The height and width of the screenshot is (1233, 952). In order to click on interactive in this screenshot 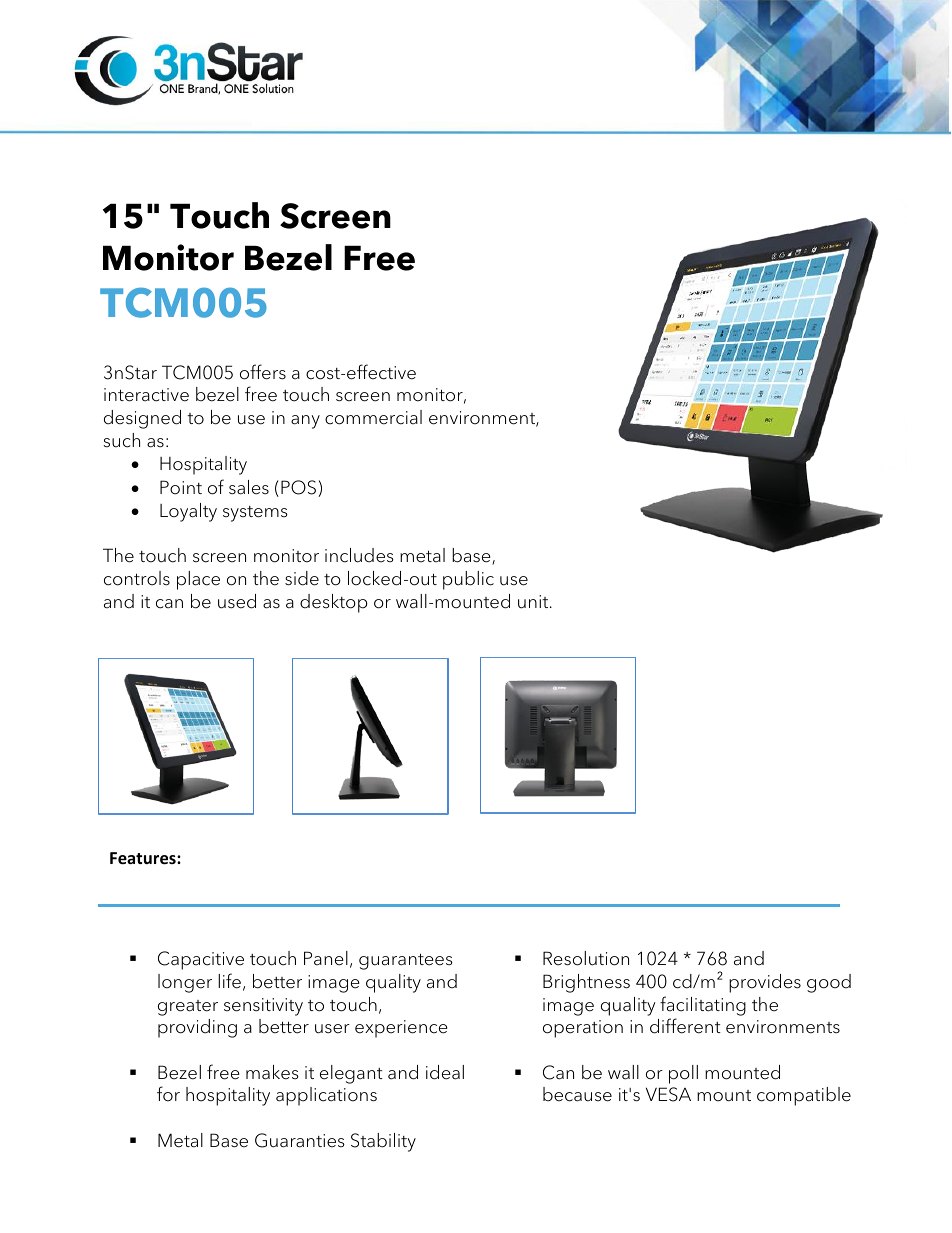, I will do `click(146, 395)`.
